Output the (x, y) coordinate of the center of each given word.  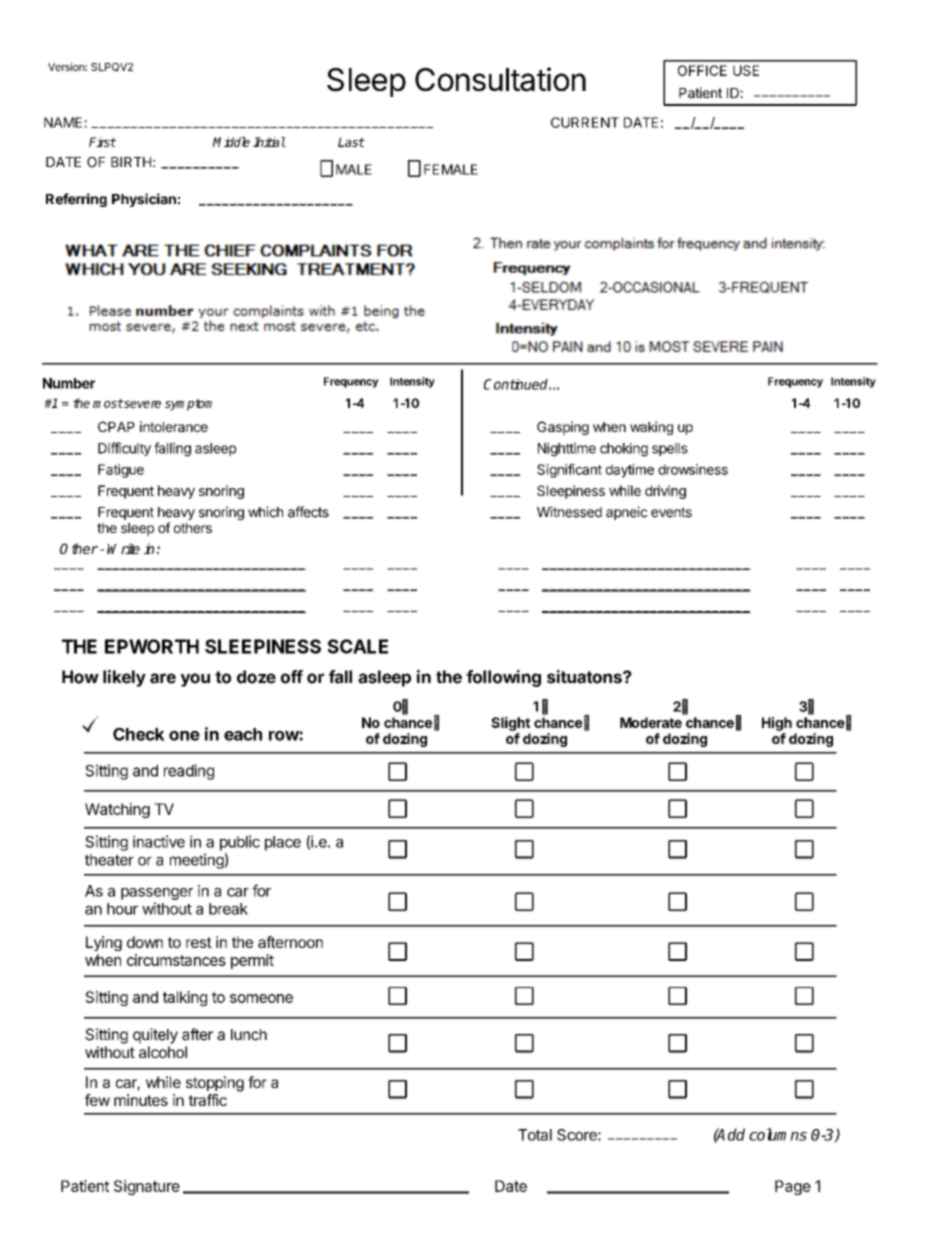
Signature (147, 1187)
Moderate (651, 722)
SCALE (358, 646)
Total (535, 1135)
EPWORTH (152, 646)
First (102, 142)
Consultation (500, 79)
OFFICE (702, 70)
